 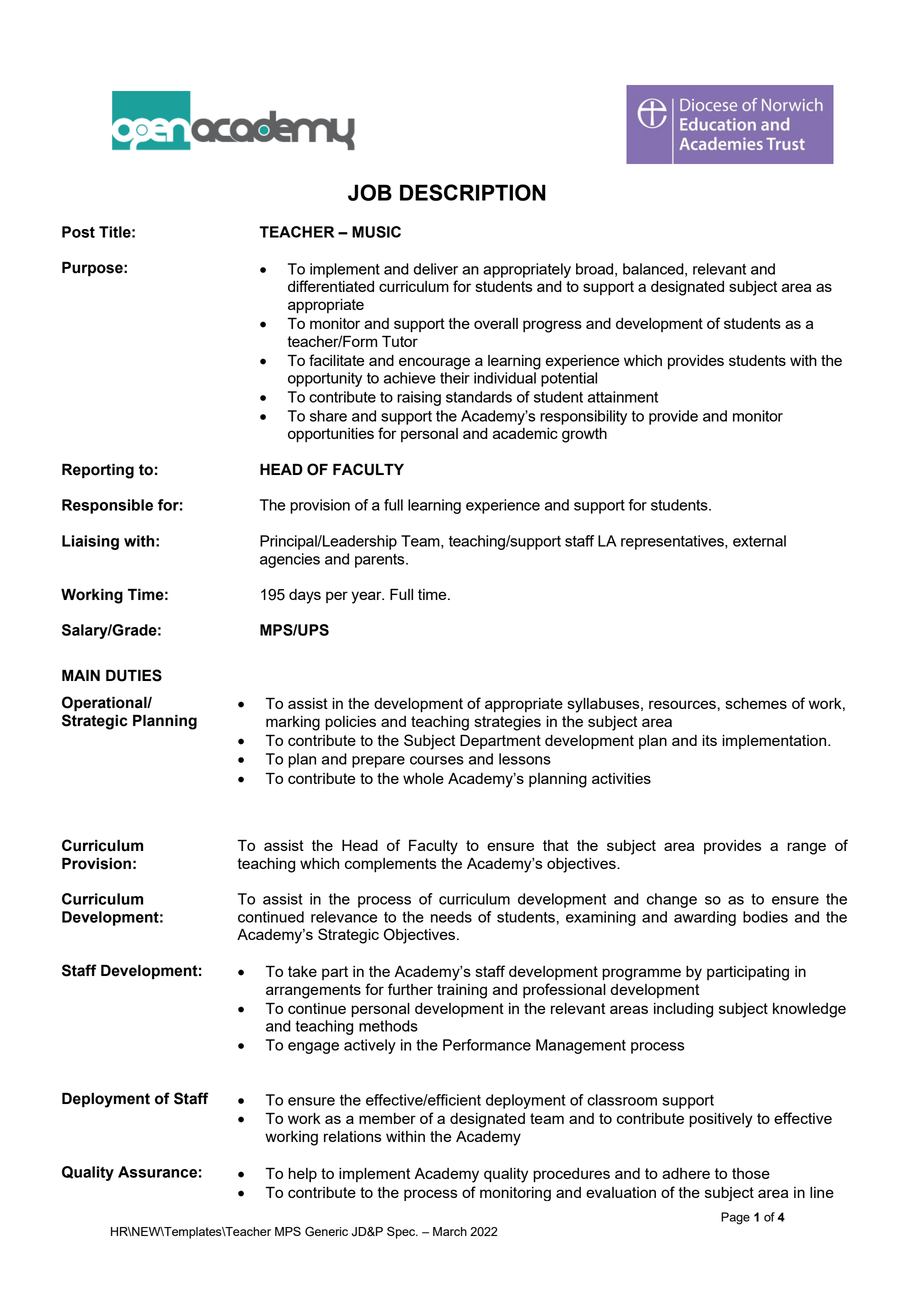 What do you see at coordinates (78, 232) in the image?
I see `Post` at bounding box center [78, 232].
